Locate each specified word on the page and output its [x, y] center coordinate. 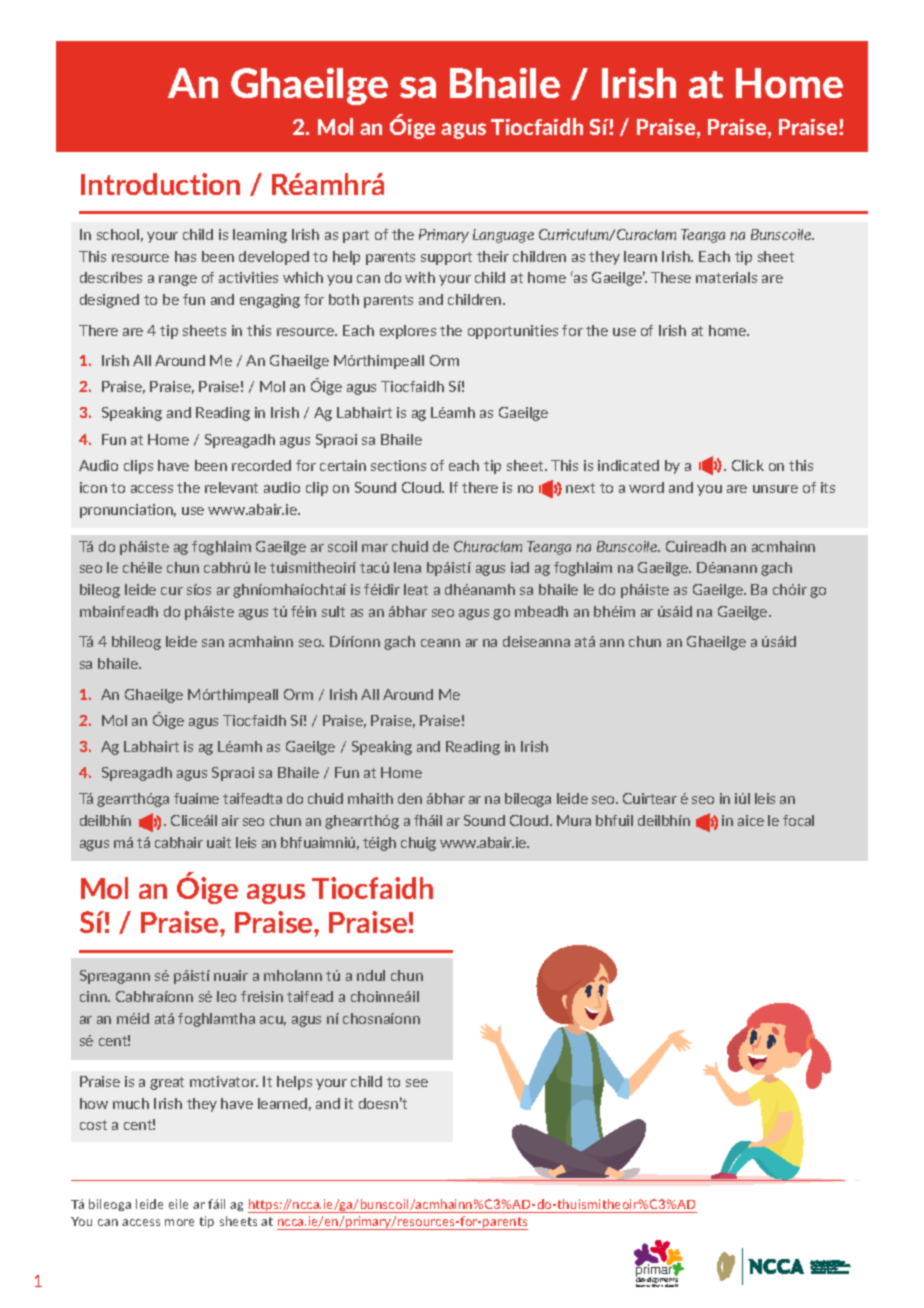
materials [726, 277]
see [417, 1083]
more [179, 1222]
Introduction [160, 184]
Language [503, 236]
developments [657, 1281]
